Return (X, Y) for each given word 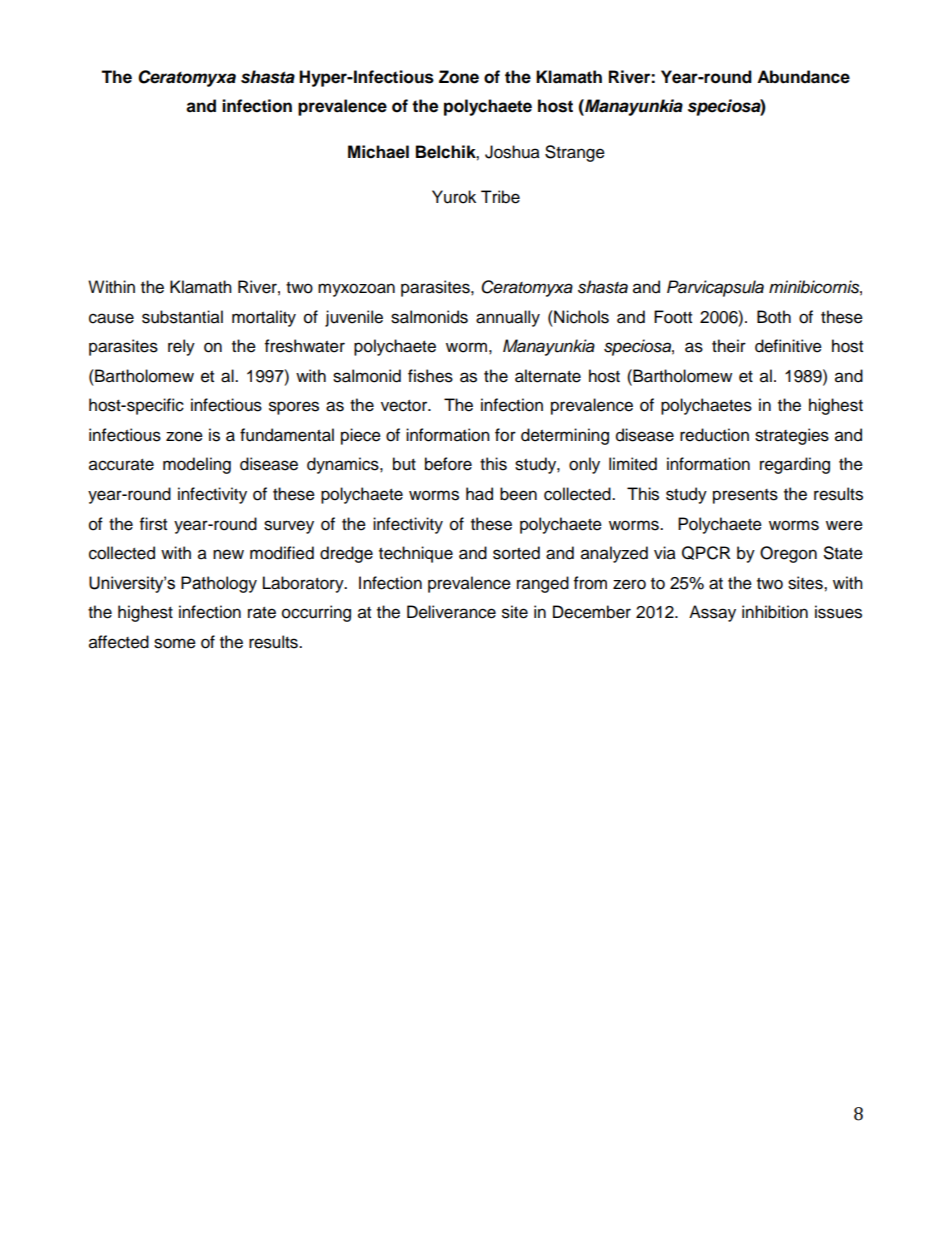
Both (774, 317)
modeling (197, 465)
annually (508, 318)
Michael (378, 152)
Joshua (512, 152)
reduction (714, 435)
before (448, 464)
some (175, 643)
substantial (182, 317)
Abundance (803, 77)
